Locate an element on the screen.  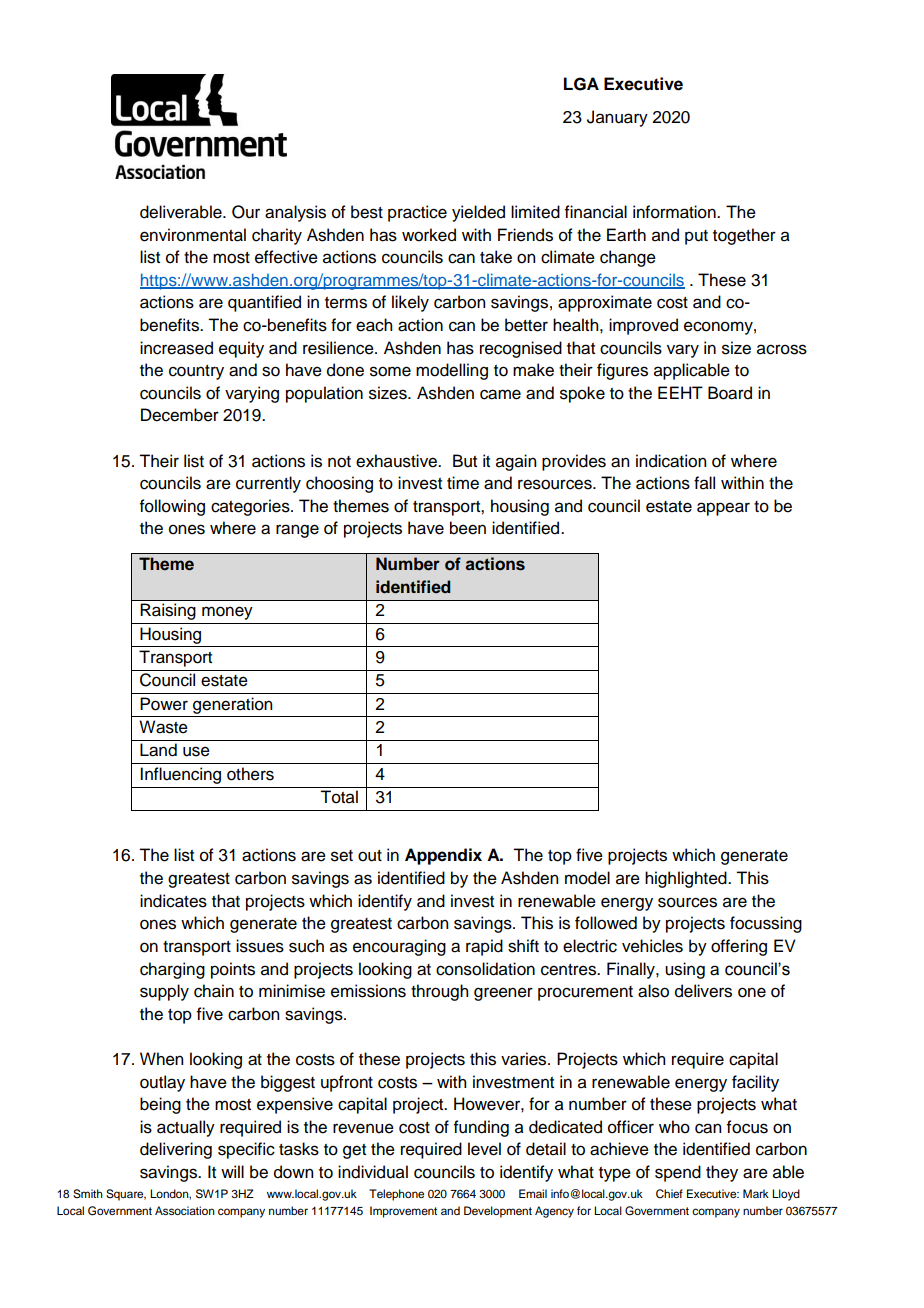
environmental is located at coordinates (193, 235).
